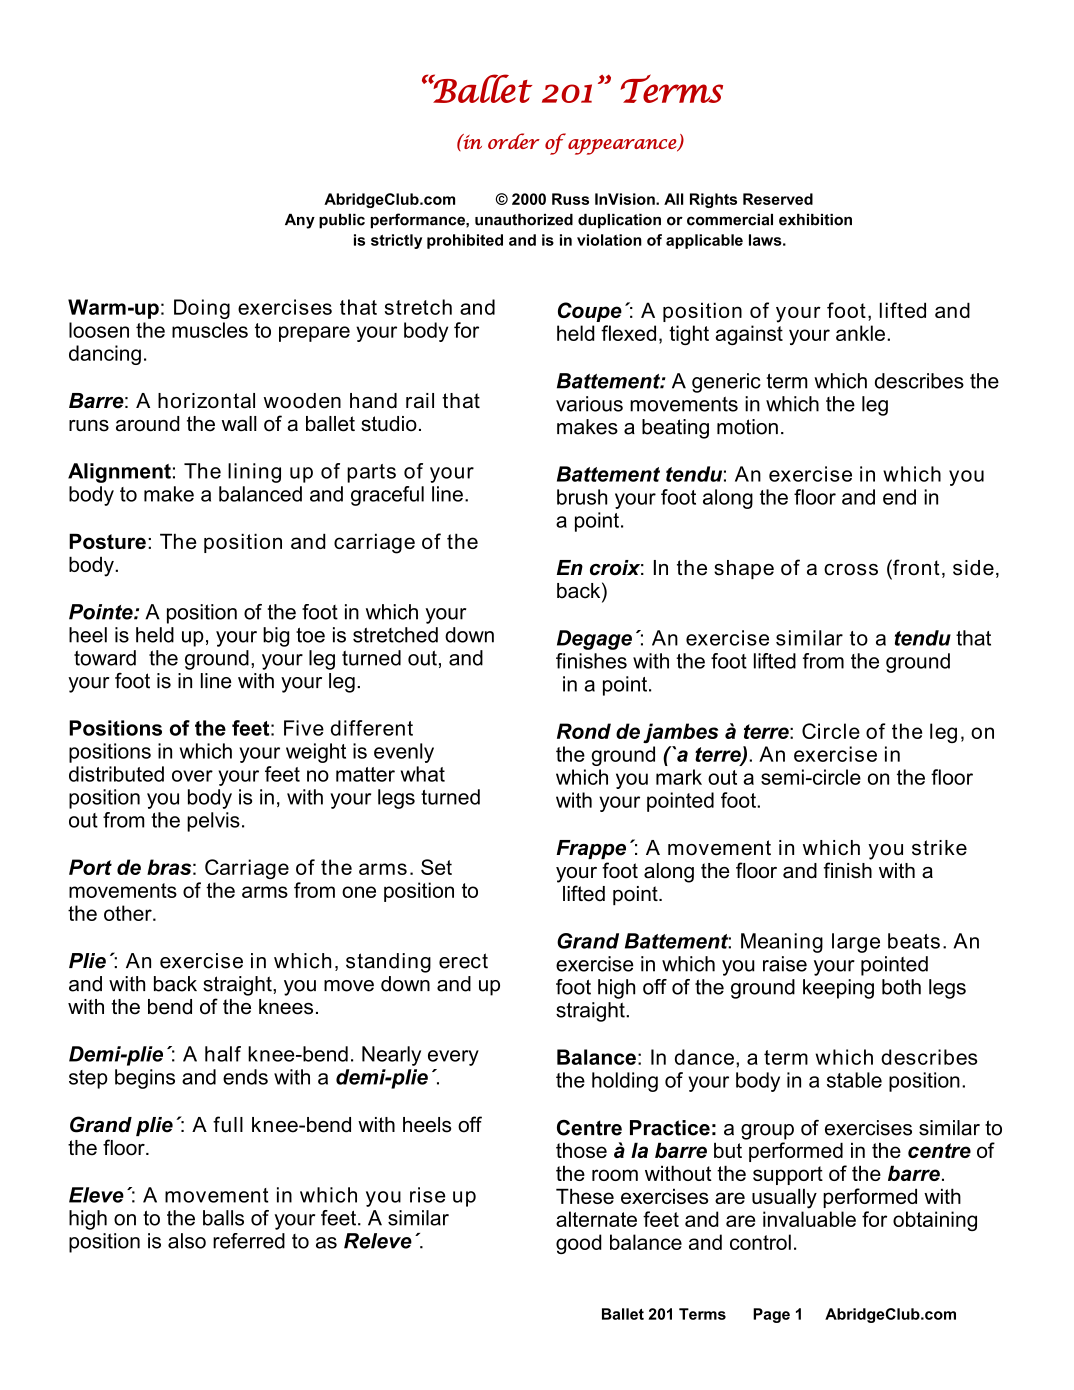  I want to click on Russ, so click(570, 199).
